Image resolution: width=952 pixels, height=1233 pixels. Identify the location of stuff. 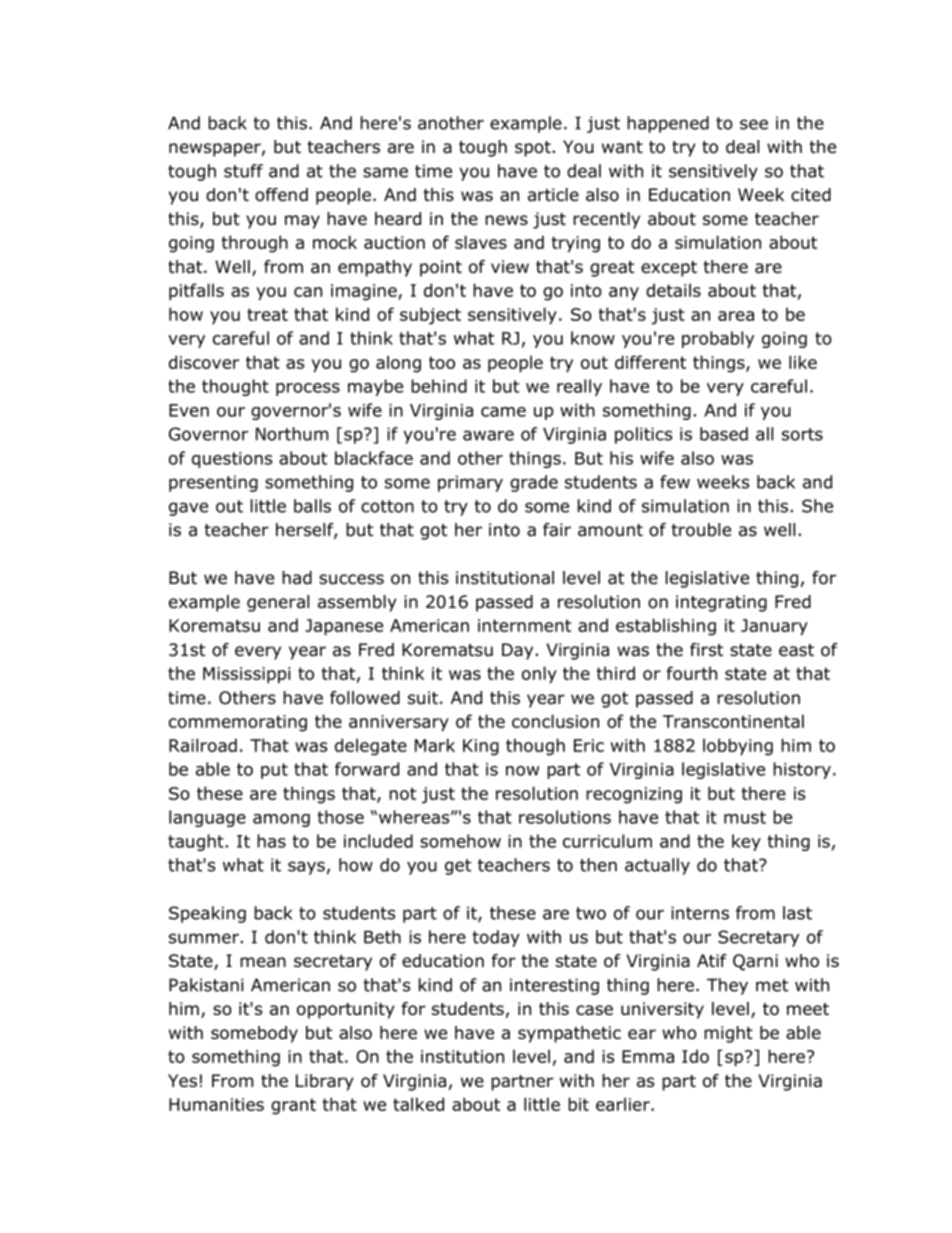
(243, 171).
